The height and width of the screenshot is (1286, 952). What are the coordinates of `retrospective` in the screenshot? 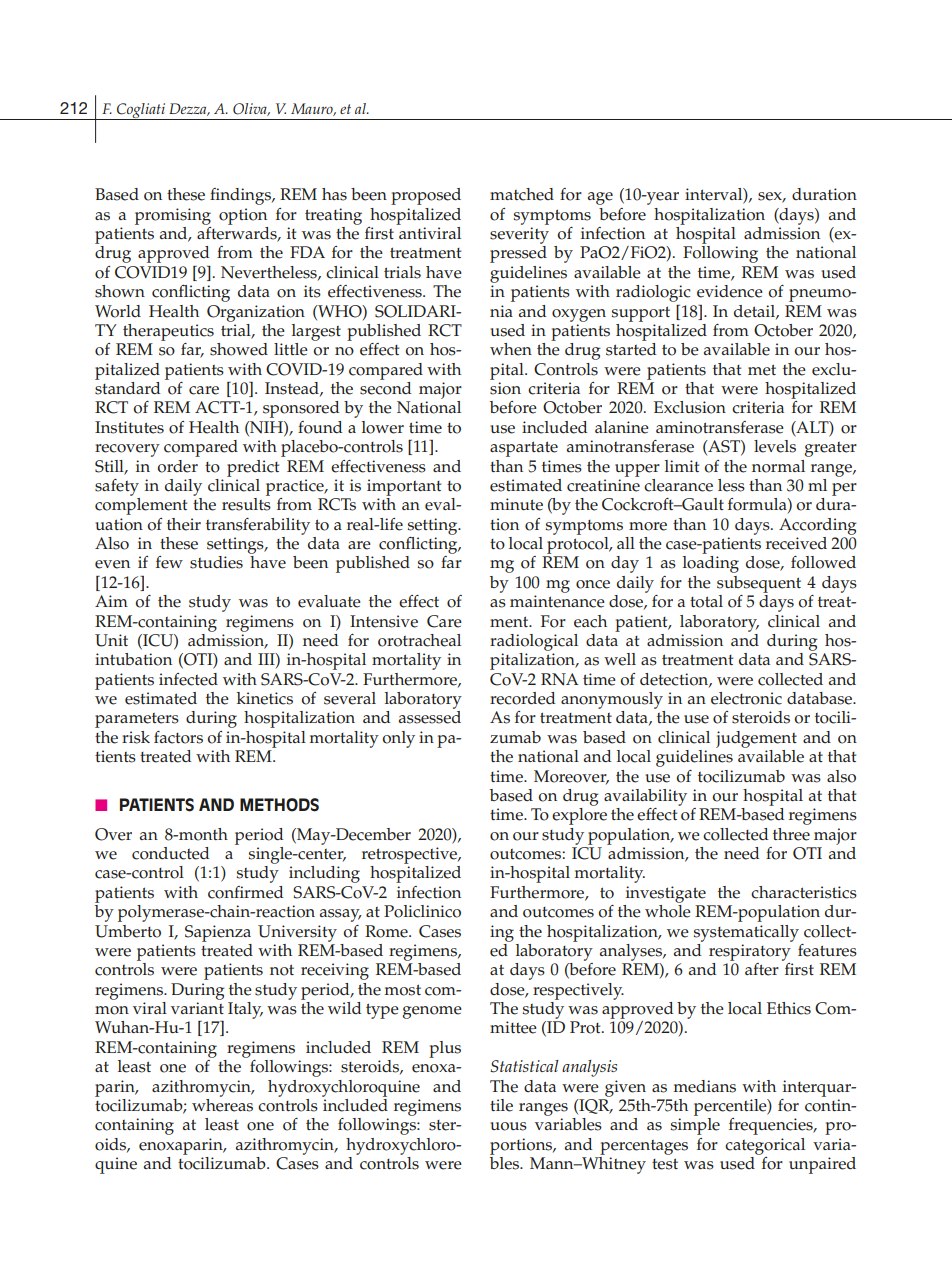 It's located at (410, 855).
